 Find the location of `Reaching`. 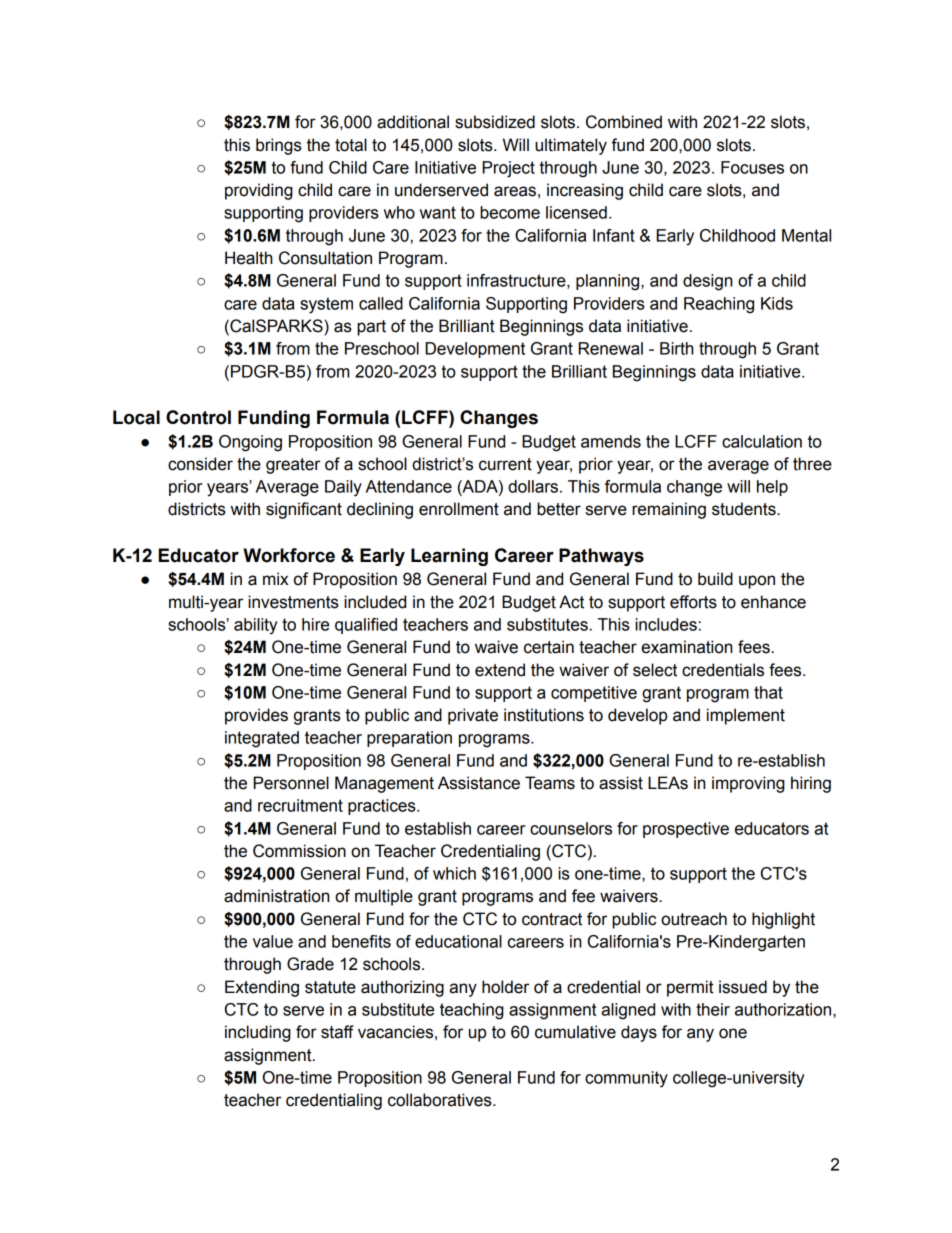

Reaching is located at coordinates (719, 305).
